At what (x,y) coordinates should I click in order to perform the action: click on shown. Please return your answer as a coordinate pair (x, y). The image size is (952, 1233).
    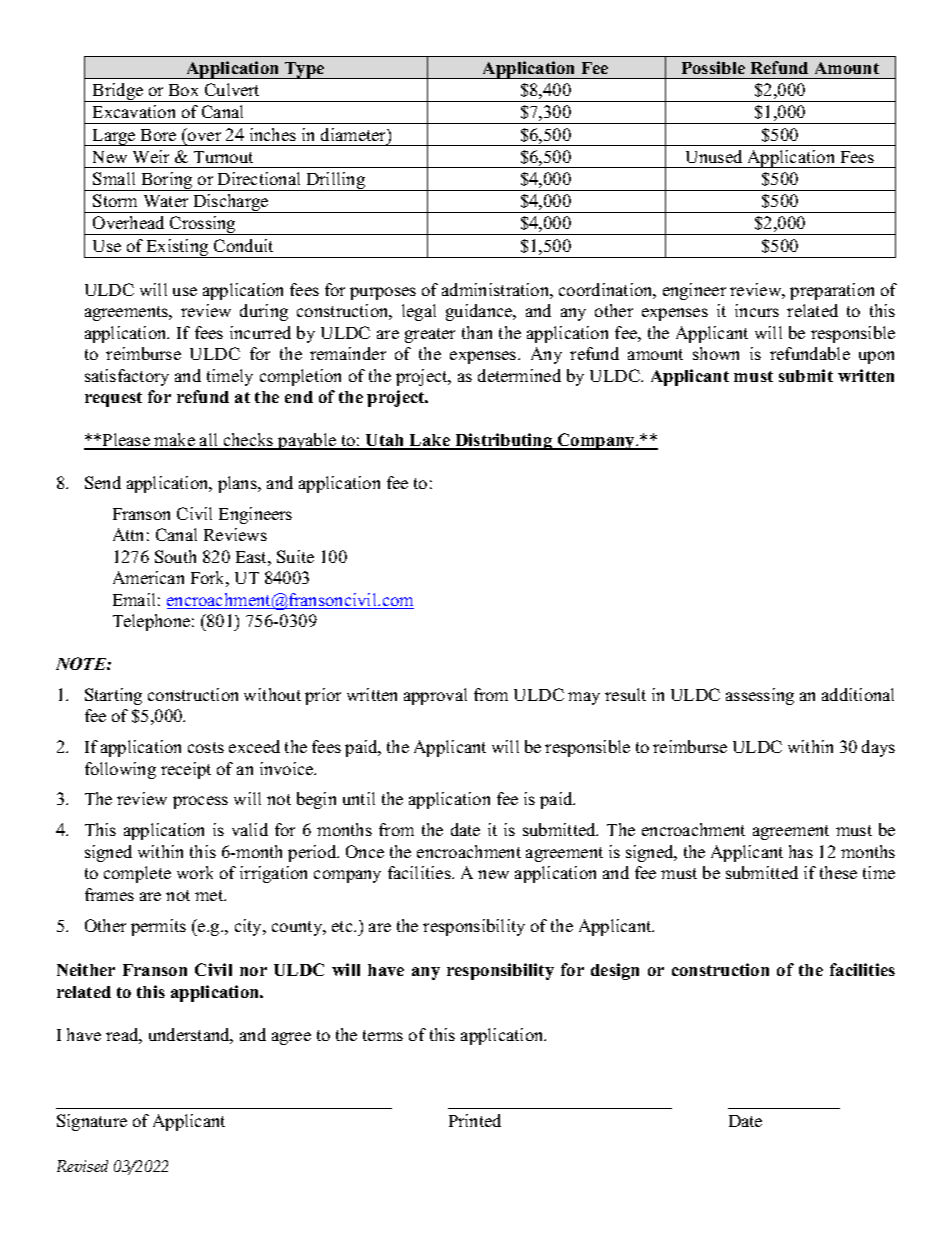
    Looking at the image, I should click on (716, 353).
